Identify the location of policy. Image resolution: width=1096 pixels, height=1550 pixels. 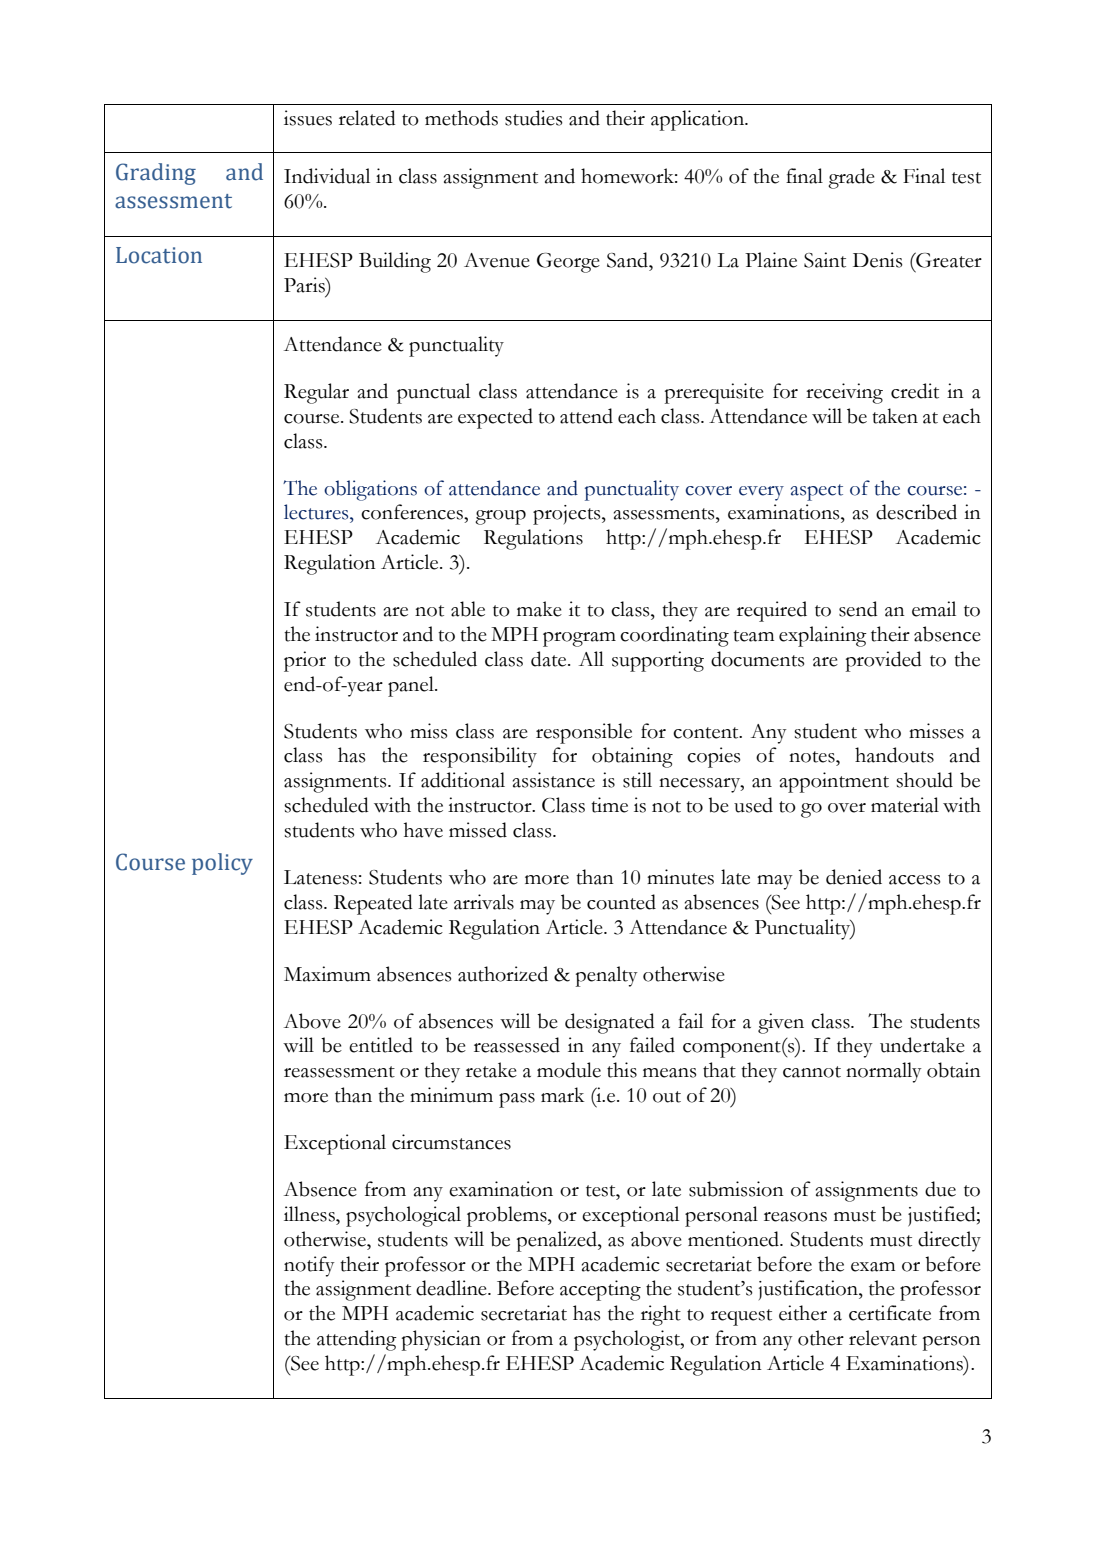
(222, 864).
